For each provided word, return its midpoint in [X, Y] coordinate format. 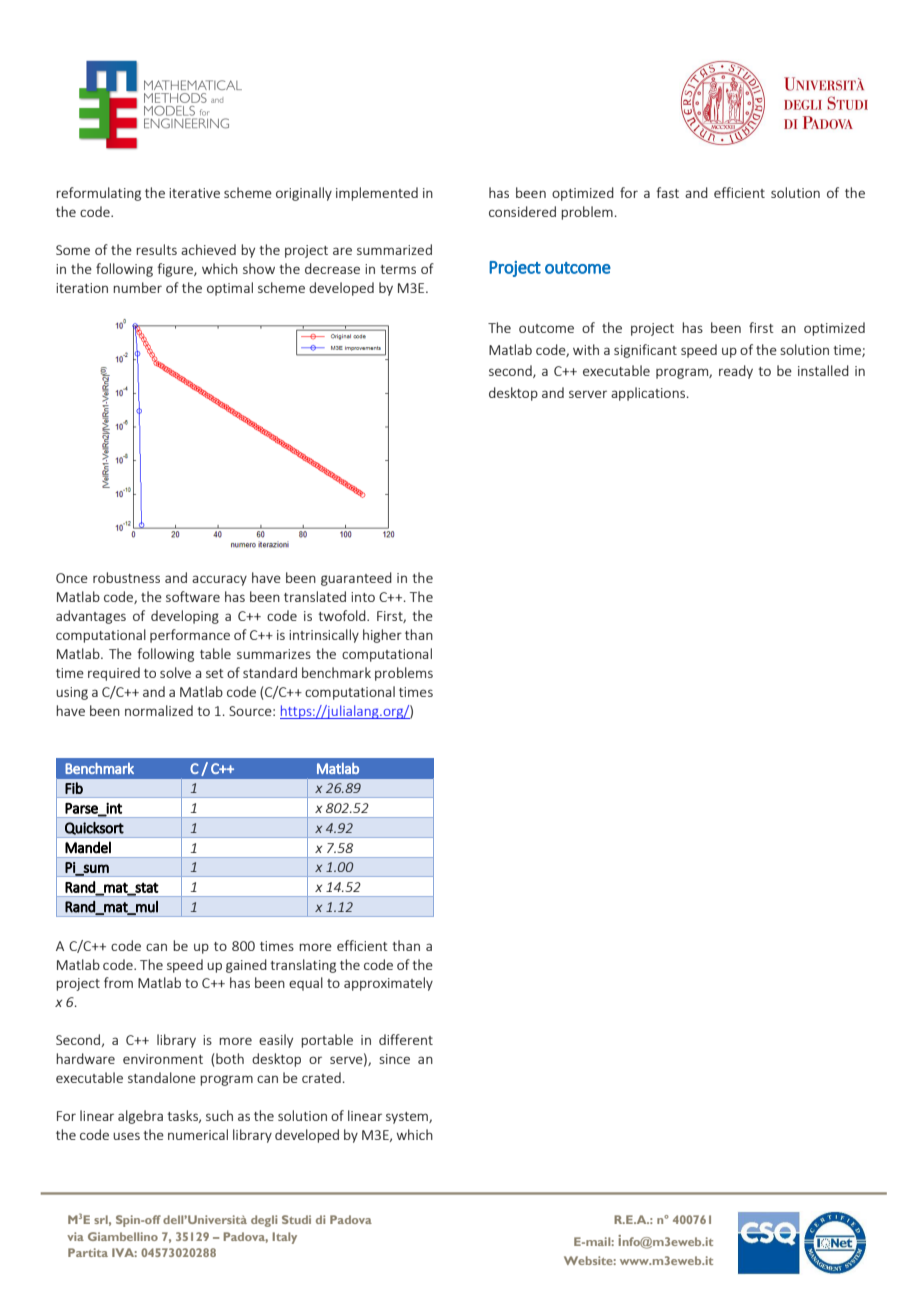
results [156, 249]
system [408, 1118]
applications [649, 394]
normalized [159, 710]
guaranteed [356, 579]
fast [668, 192]
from [118, 982]
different [406, 1039]
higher [382, 636]
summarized [394, 249]
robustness [126, 577]
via [75, 1236]
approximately [388, 984]
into [363, 597]
